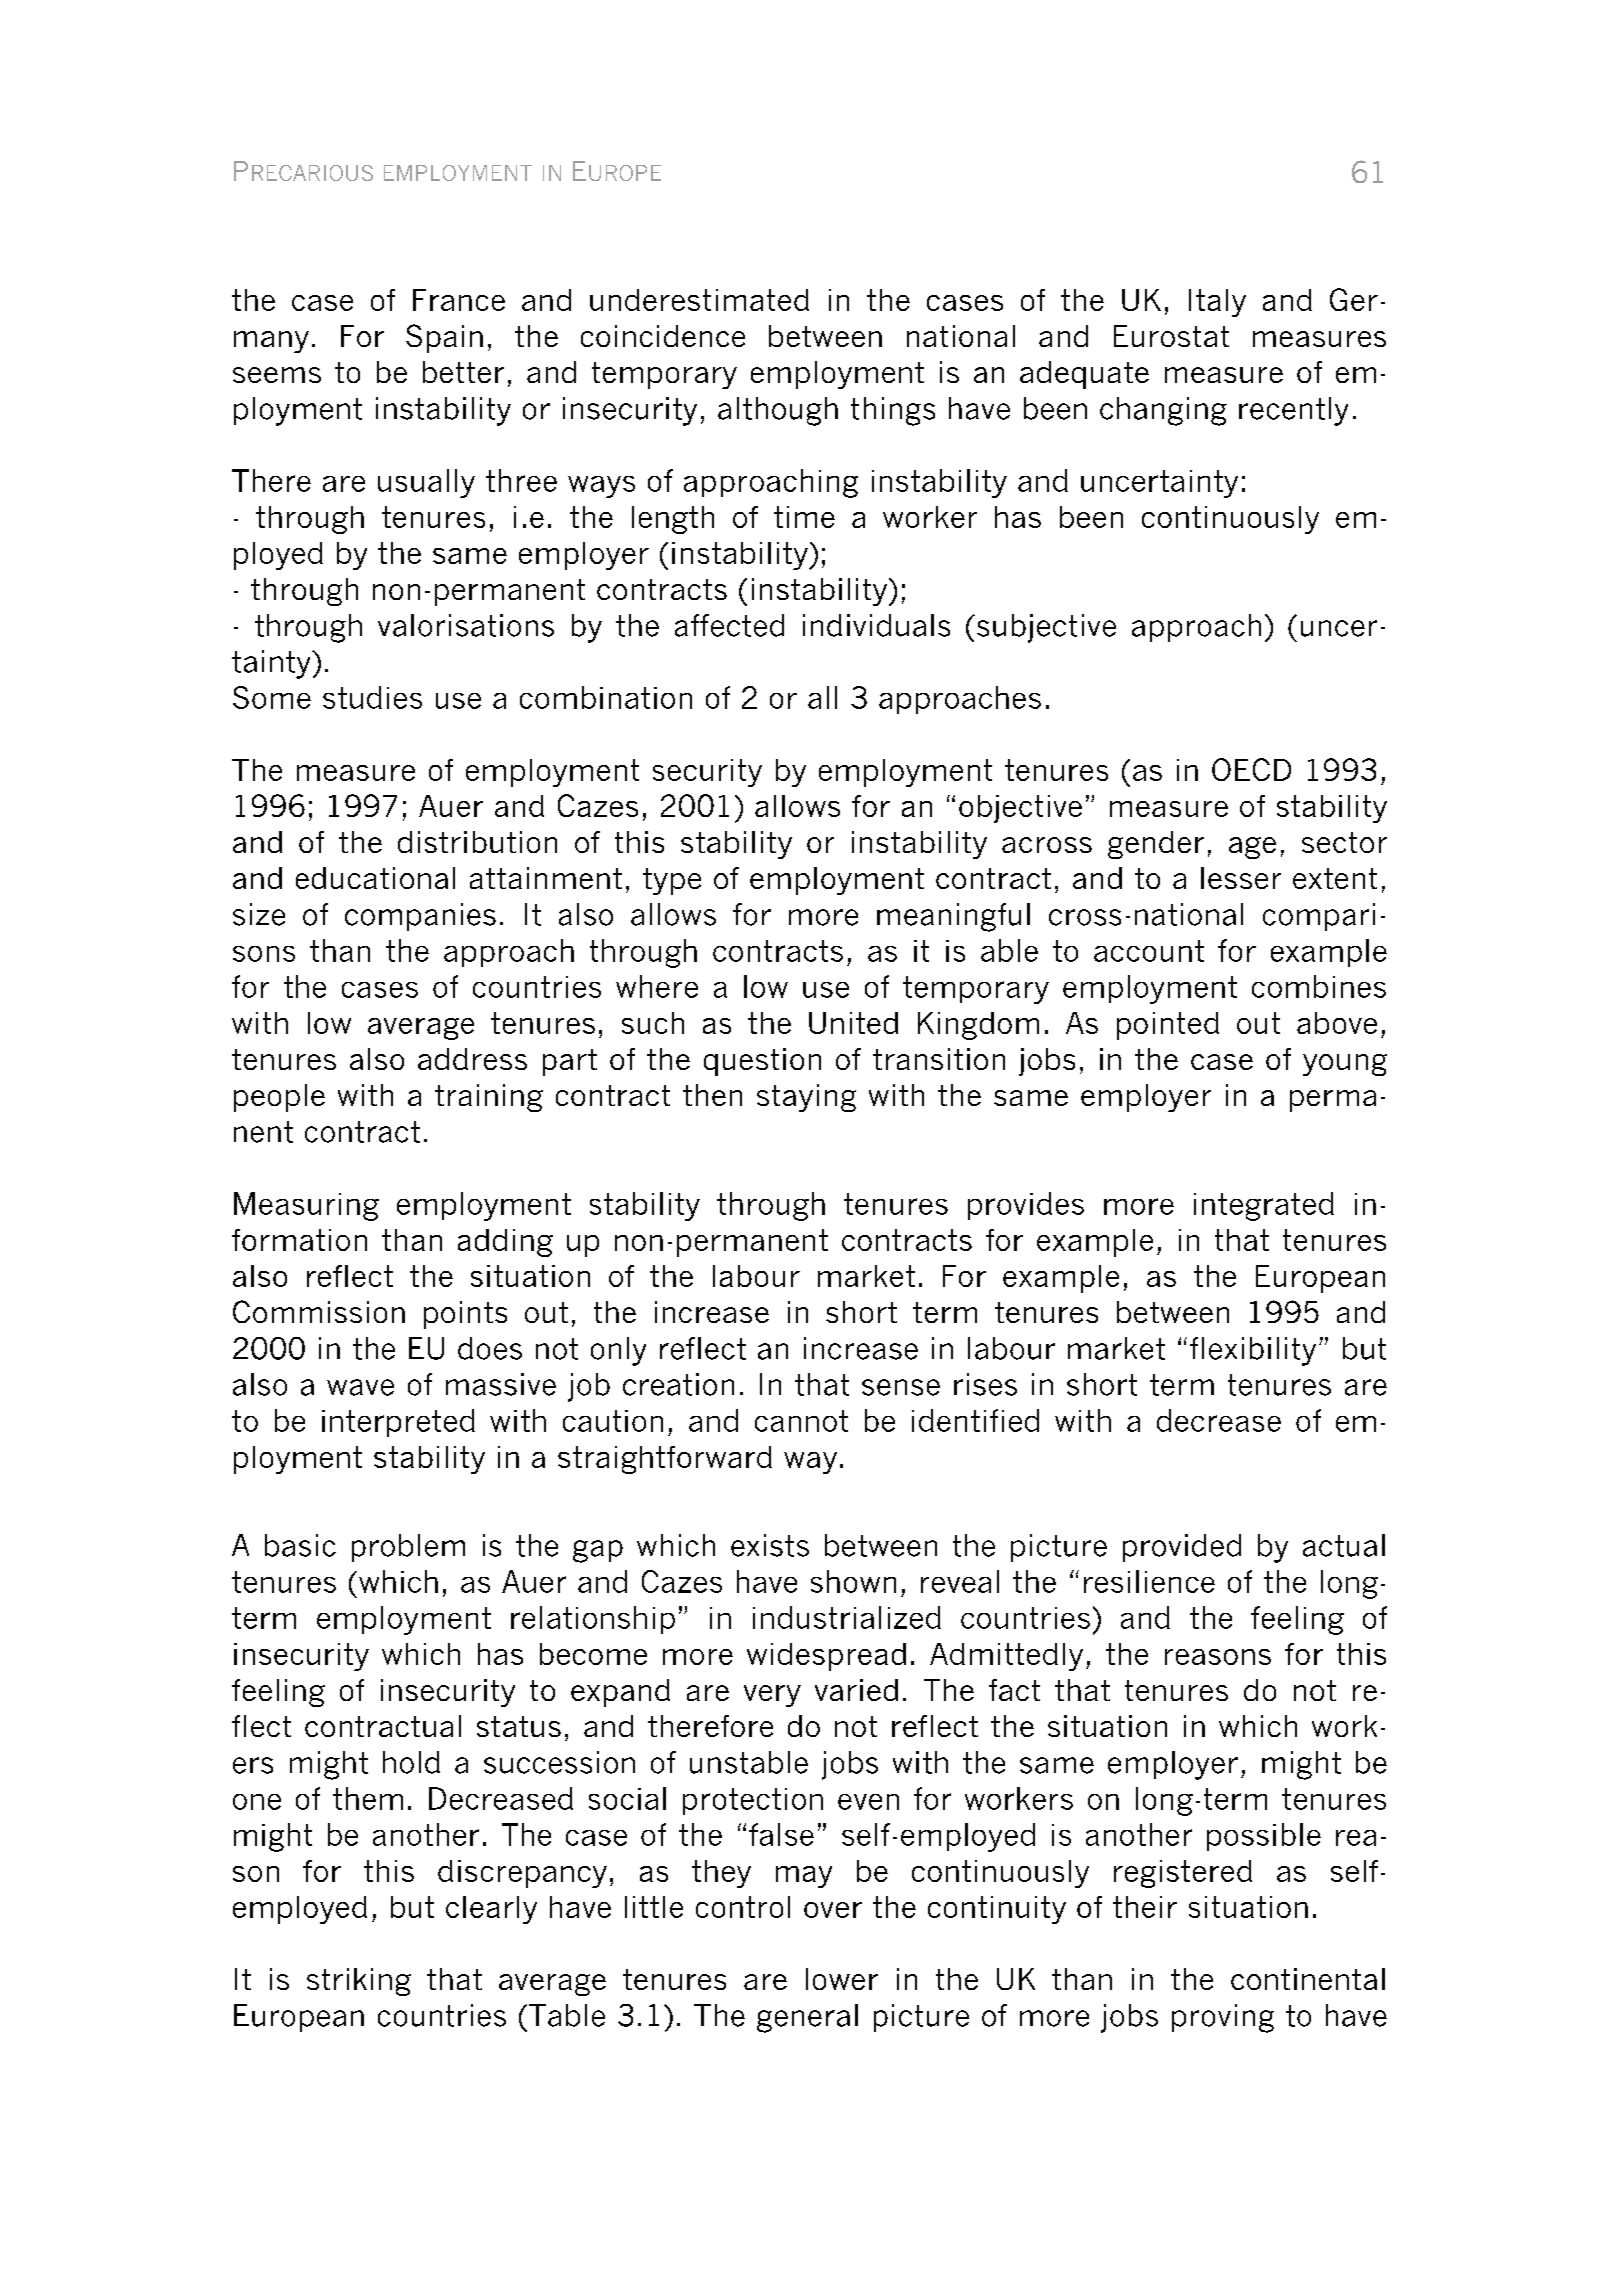  Describe the element at coordinates (729, 625) in the screenshot. I see `affected` at that location.
